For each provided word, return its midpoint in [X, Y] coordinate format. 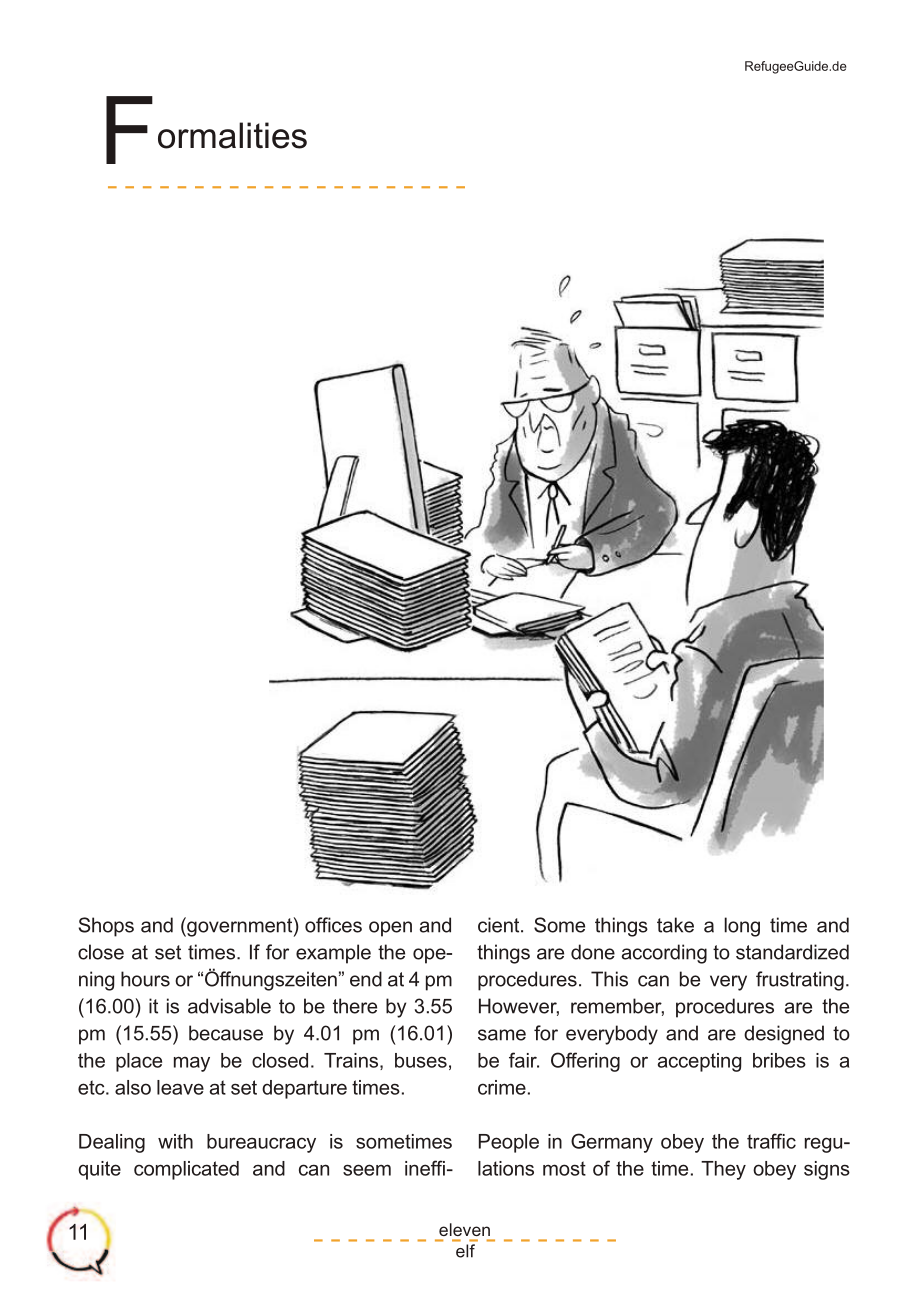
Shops [106, 927]
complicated [186, 1170]
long [742, 927]
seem [367, 1170]
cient [500, 925]
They [723, 1170]
